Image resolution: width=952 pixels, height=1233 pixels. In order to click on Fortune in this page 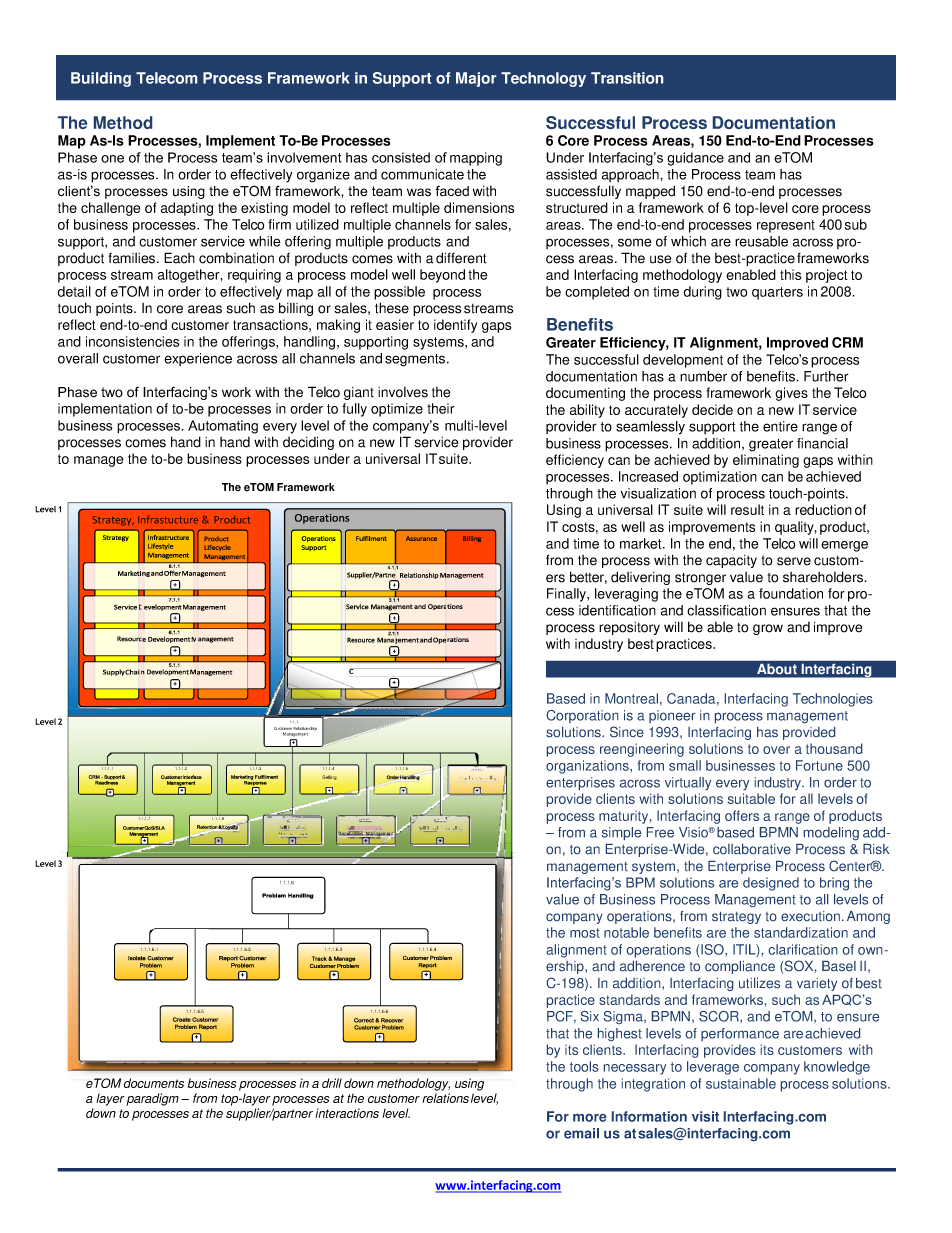, I will do `click(819, 765)`.
